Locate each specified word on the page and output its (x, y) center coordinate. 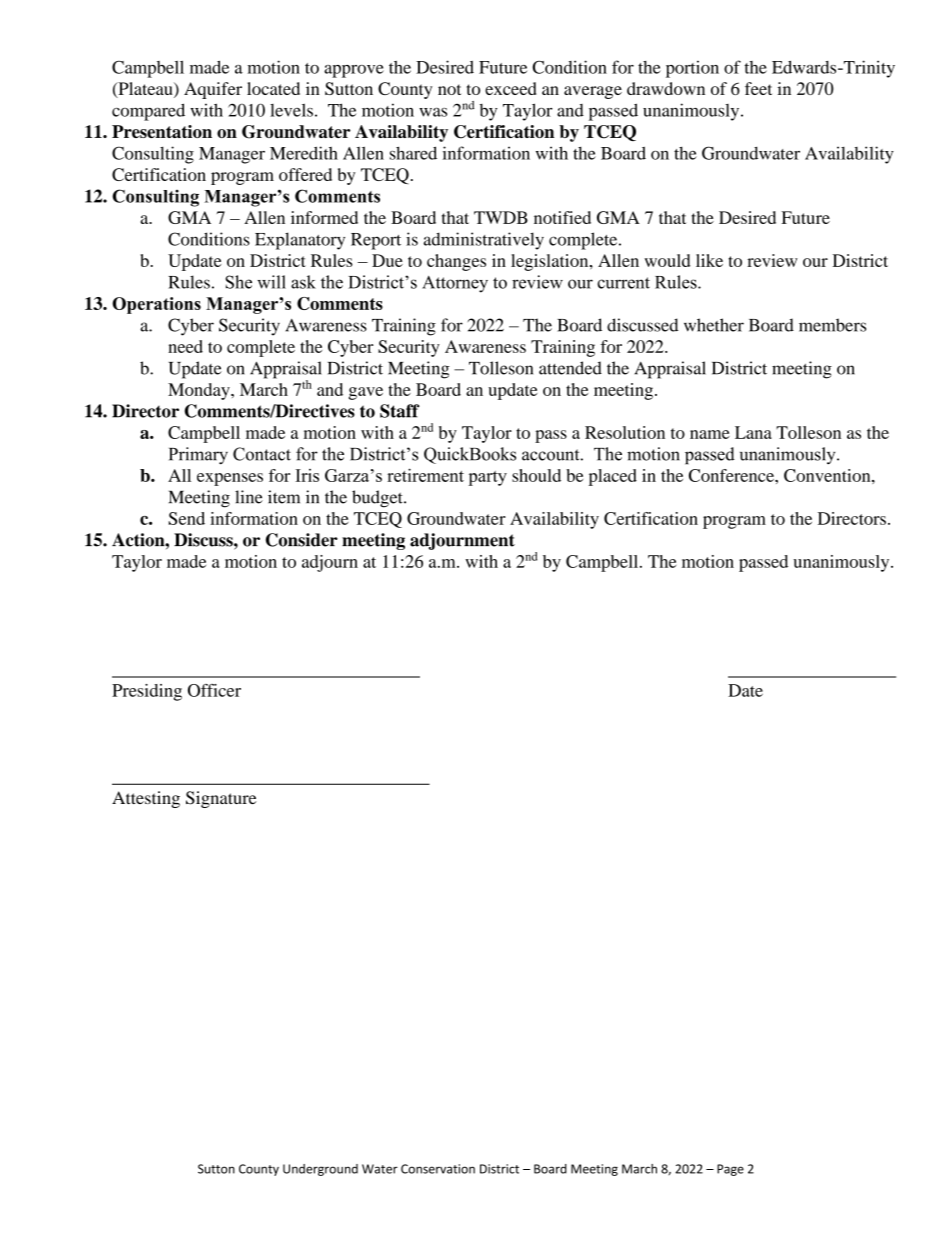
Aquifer (213, 90)
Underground (320, 1170)
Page (730, 1170)
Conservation (438, 1169)
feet (758, 88)
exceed (511, 88)
